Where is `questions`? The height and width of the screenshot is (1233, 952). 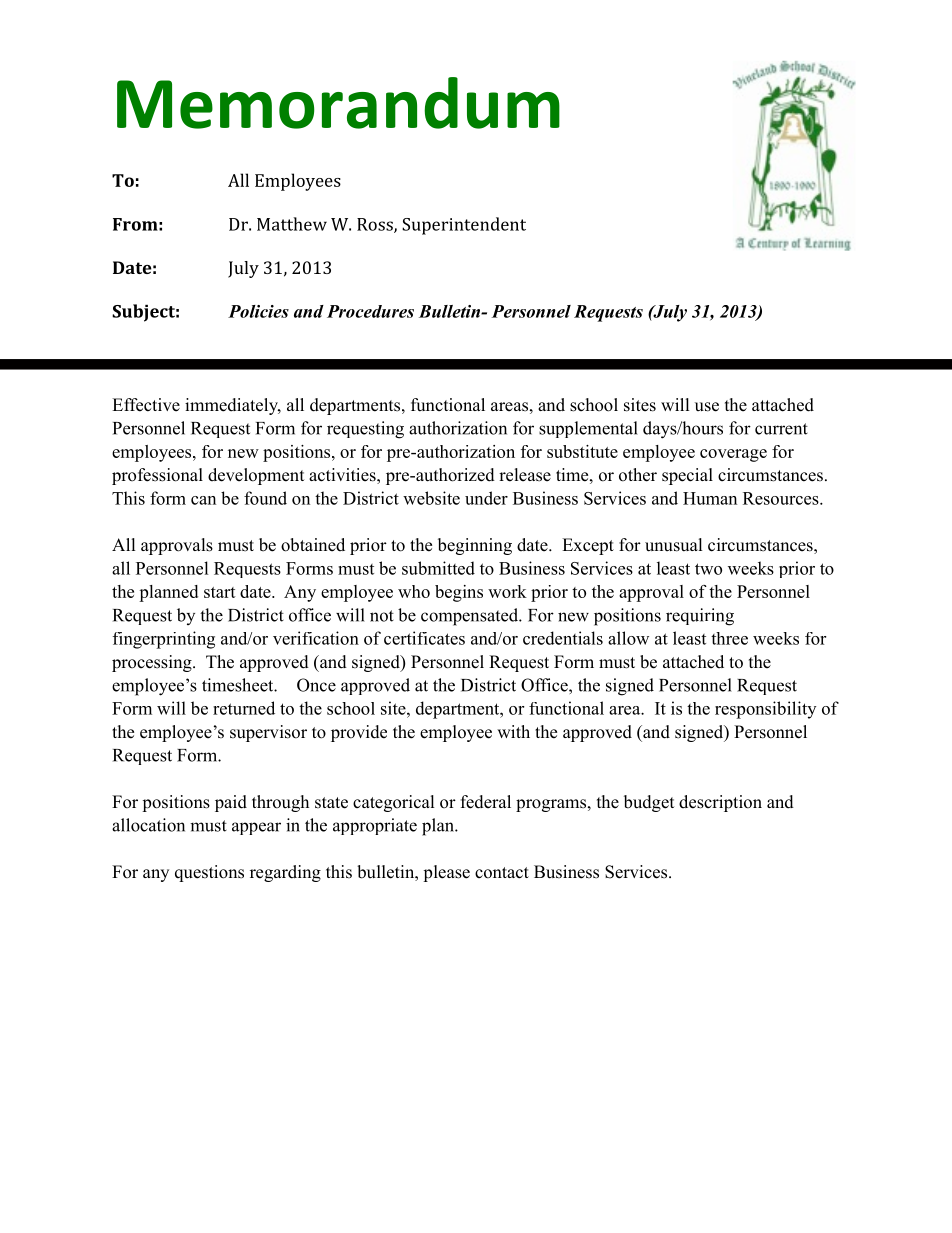
questions is located at coordinates (209, 873).
